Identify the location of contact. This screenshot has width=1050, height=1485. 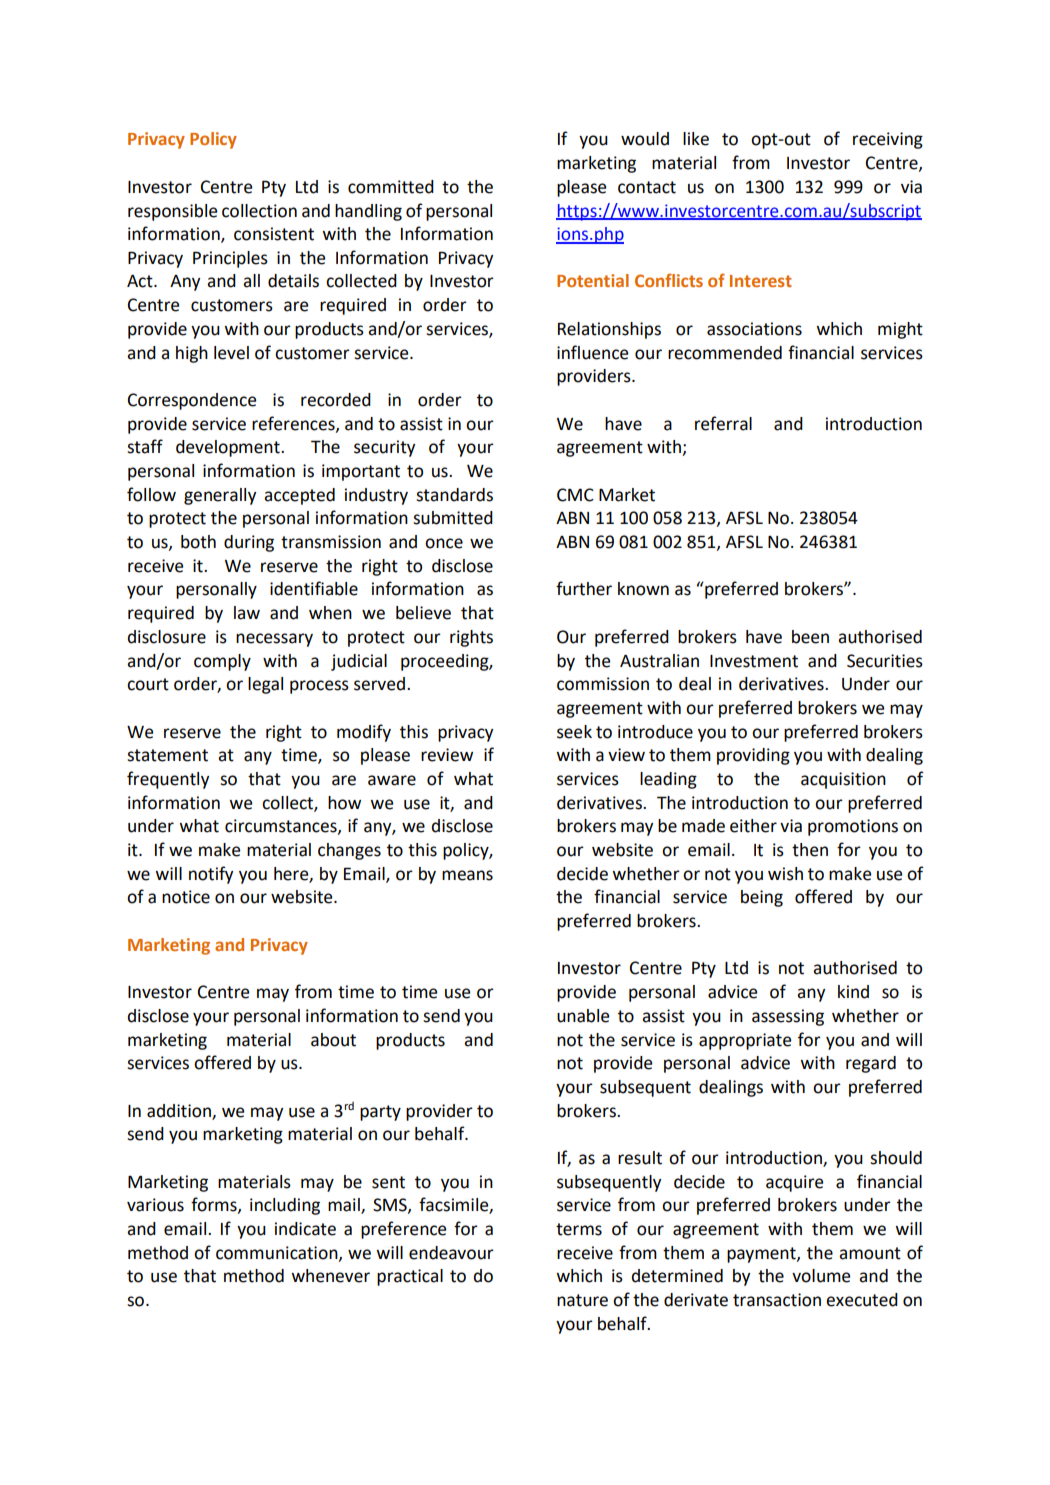
(647, 187).
